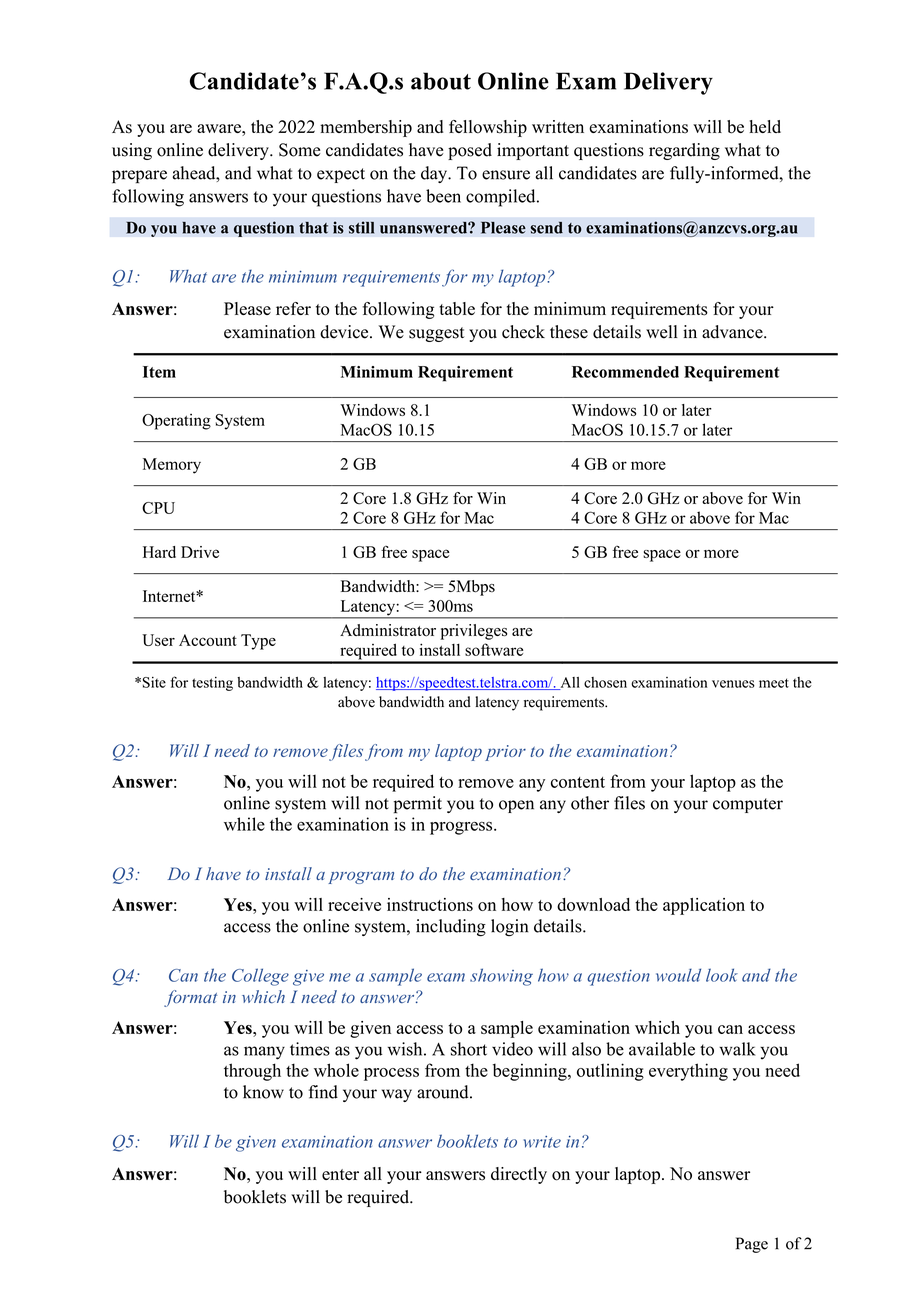  What do you see at coordinates (212, 684) in the page?
I see `testing` at bounding box center [212, 684].
